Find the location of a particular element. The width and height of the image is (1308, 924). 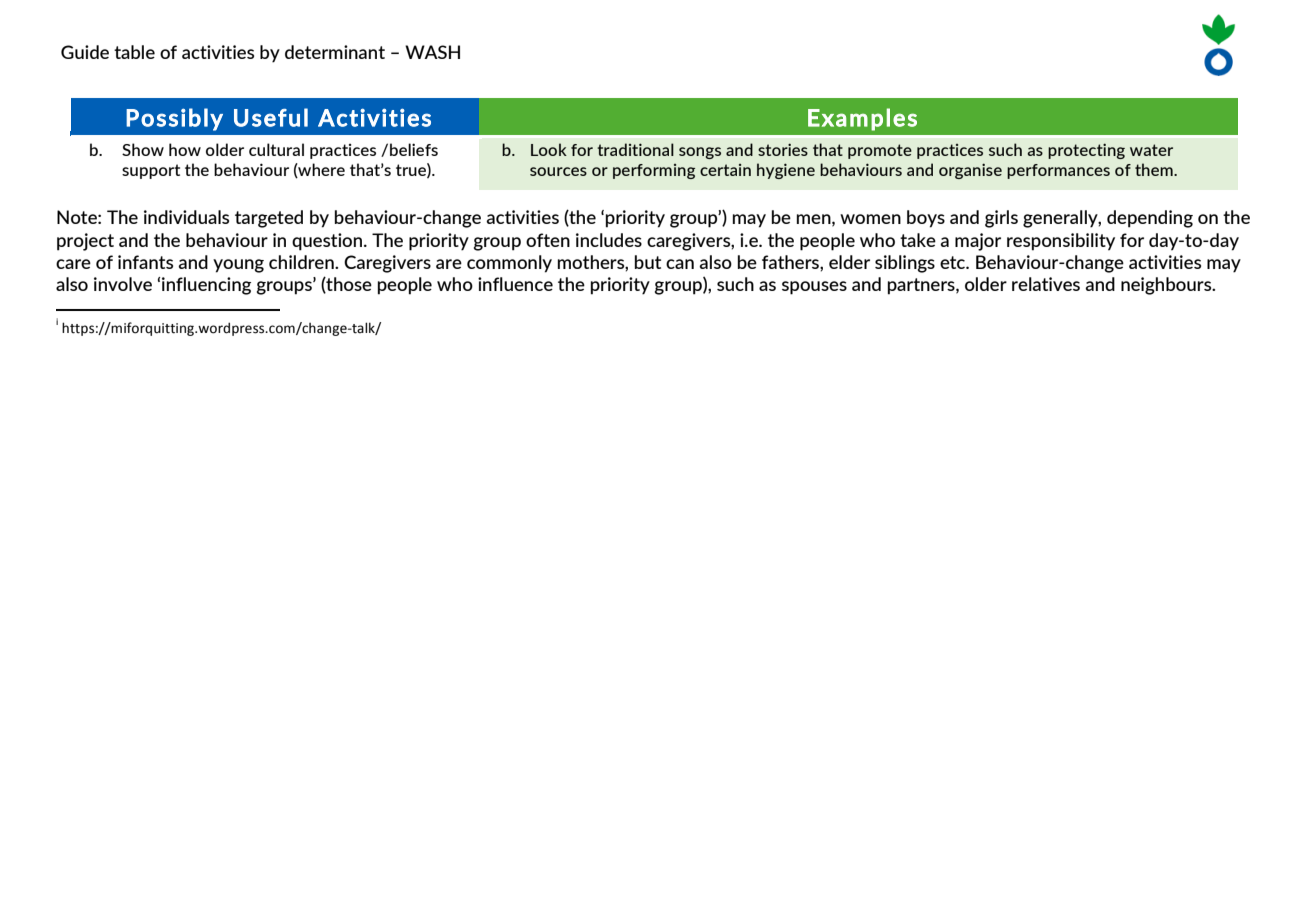

performances is located at coordinates (1058, 171).
